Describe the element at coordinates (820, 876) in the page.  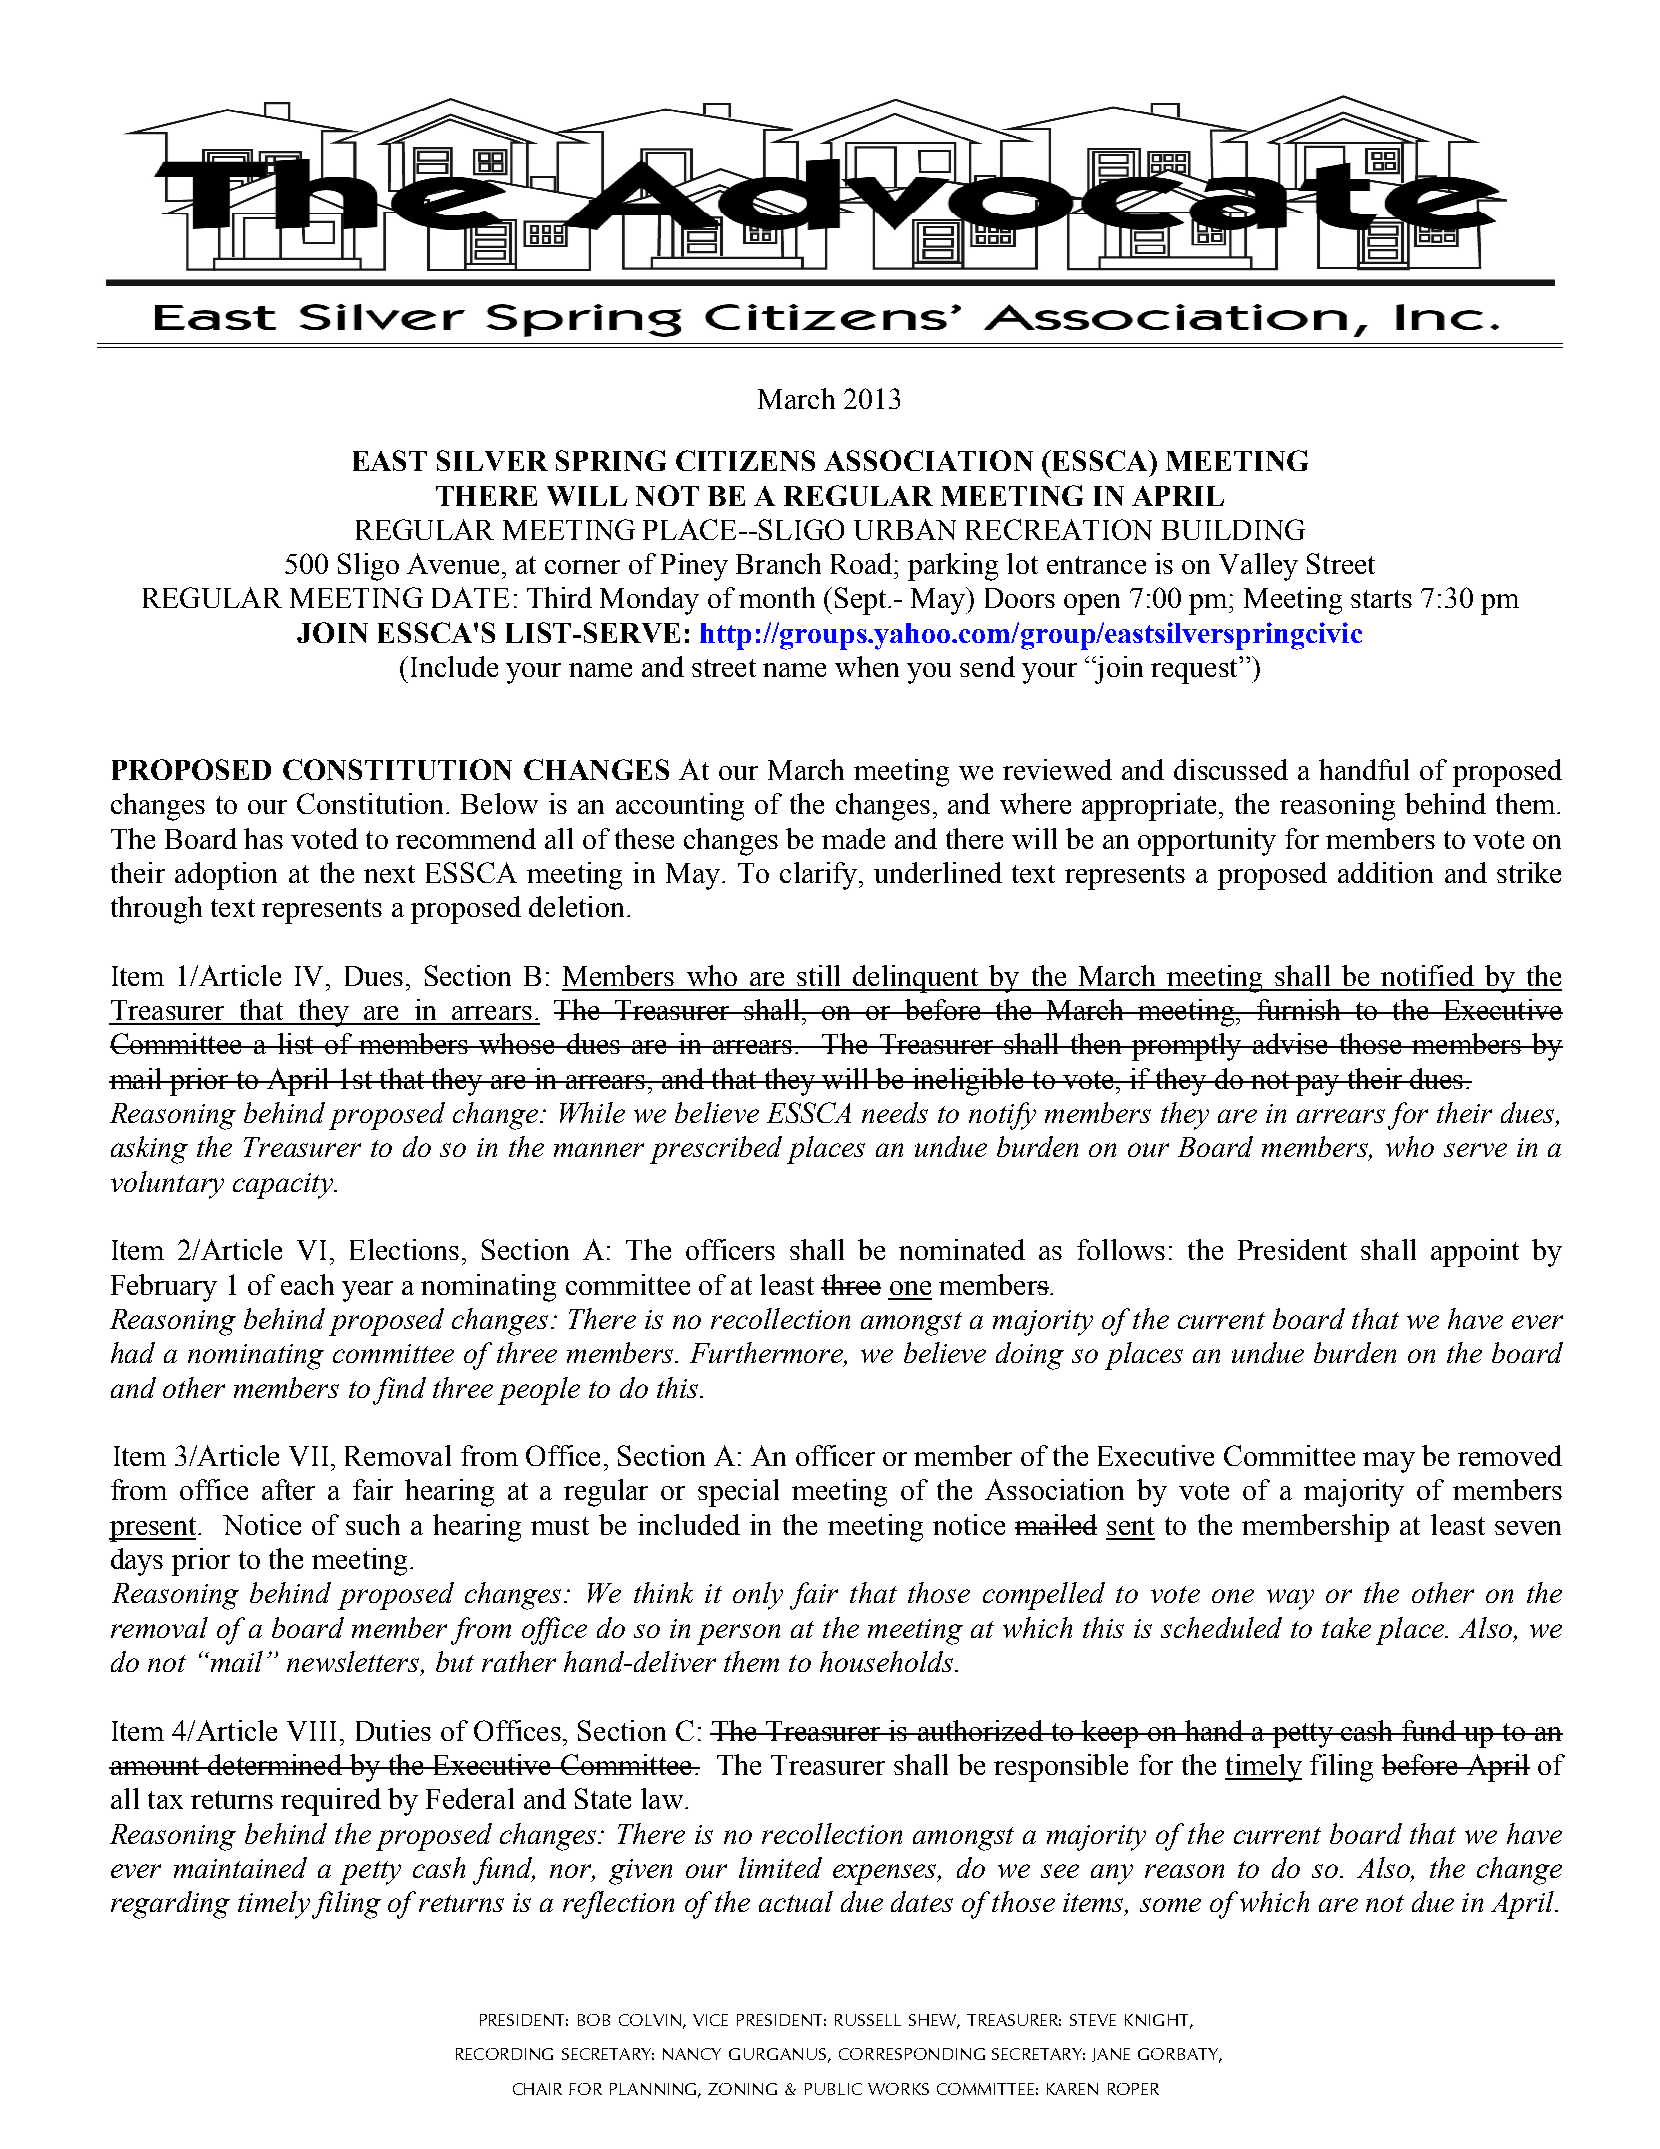
I see `clarify` at that location.
